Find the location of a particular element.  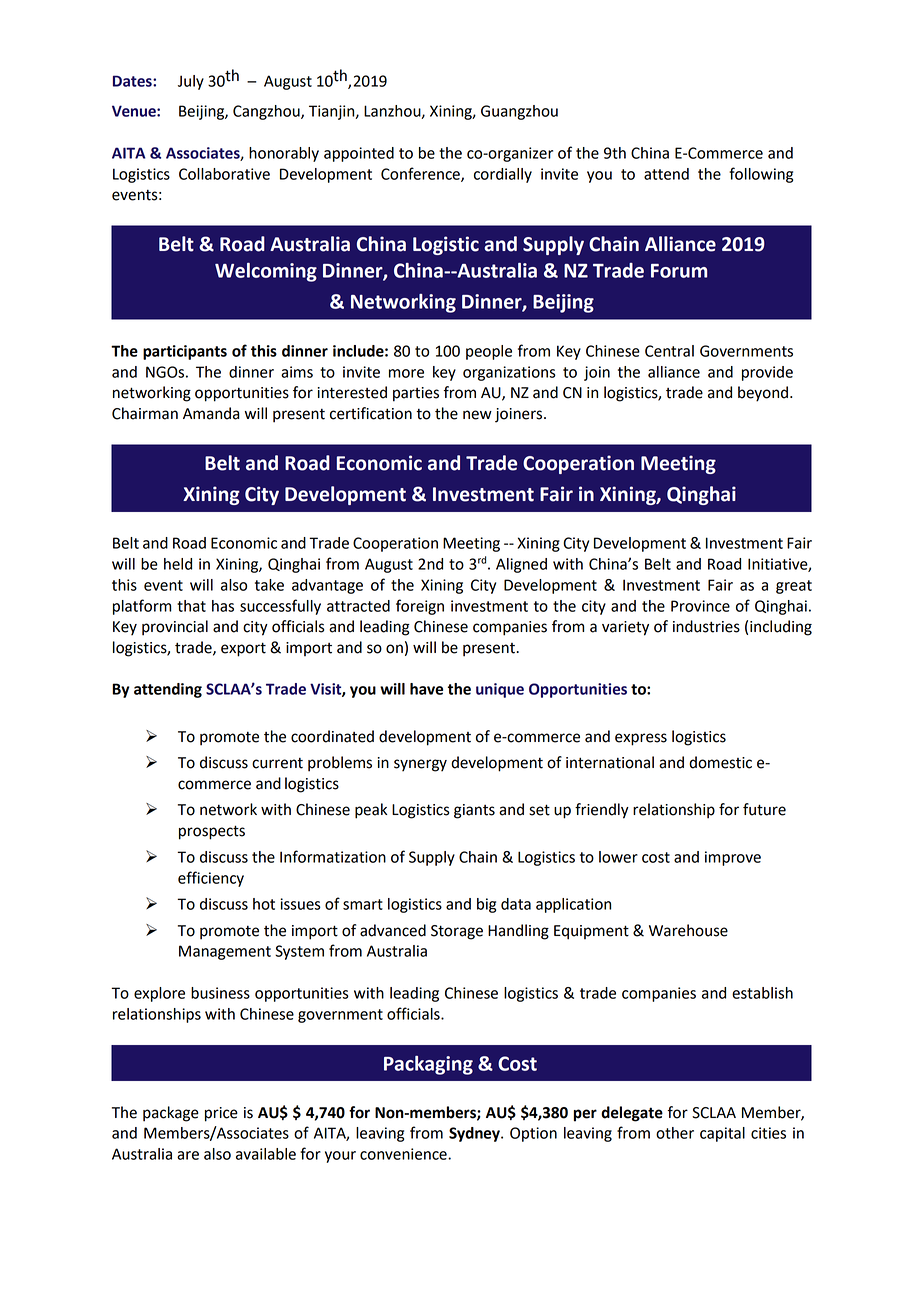

foreign is located at coordinates (420, 607).
